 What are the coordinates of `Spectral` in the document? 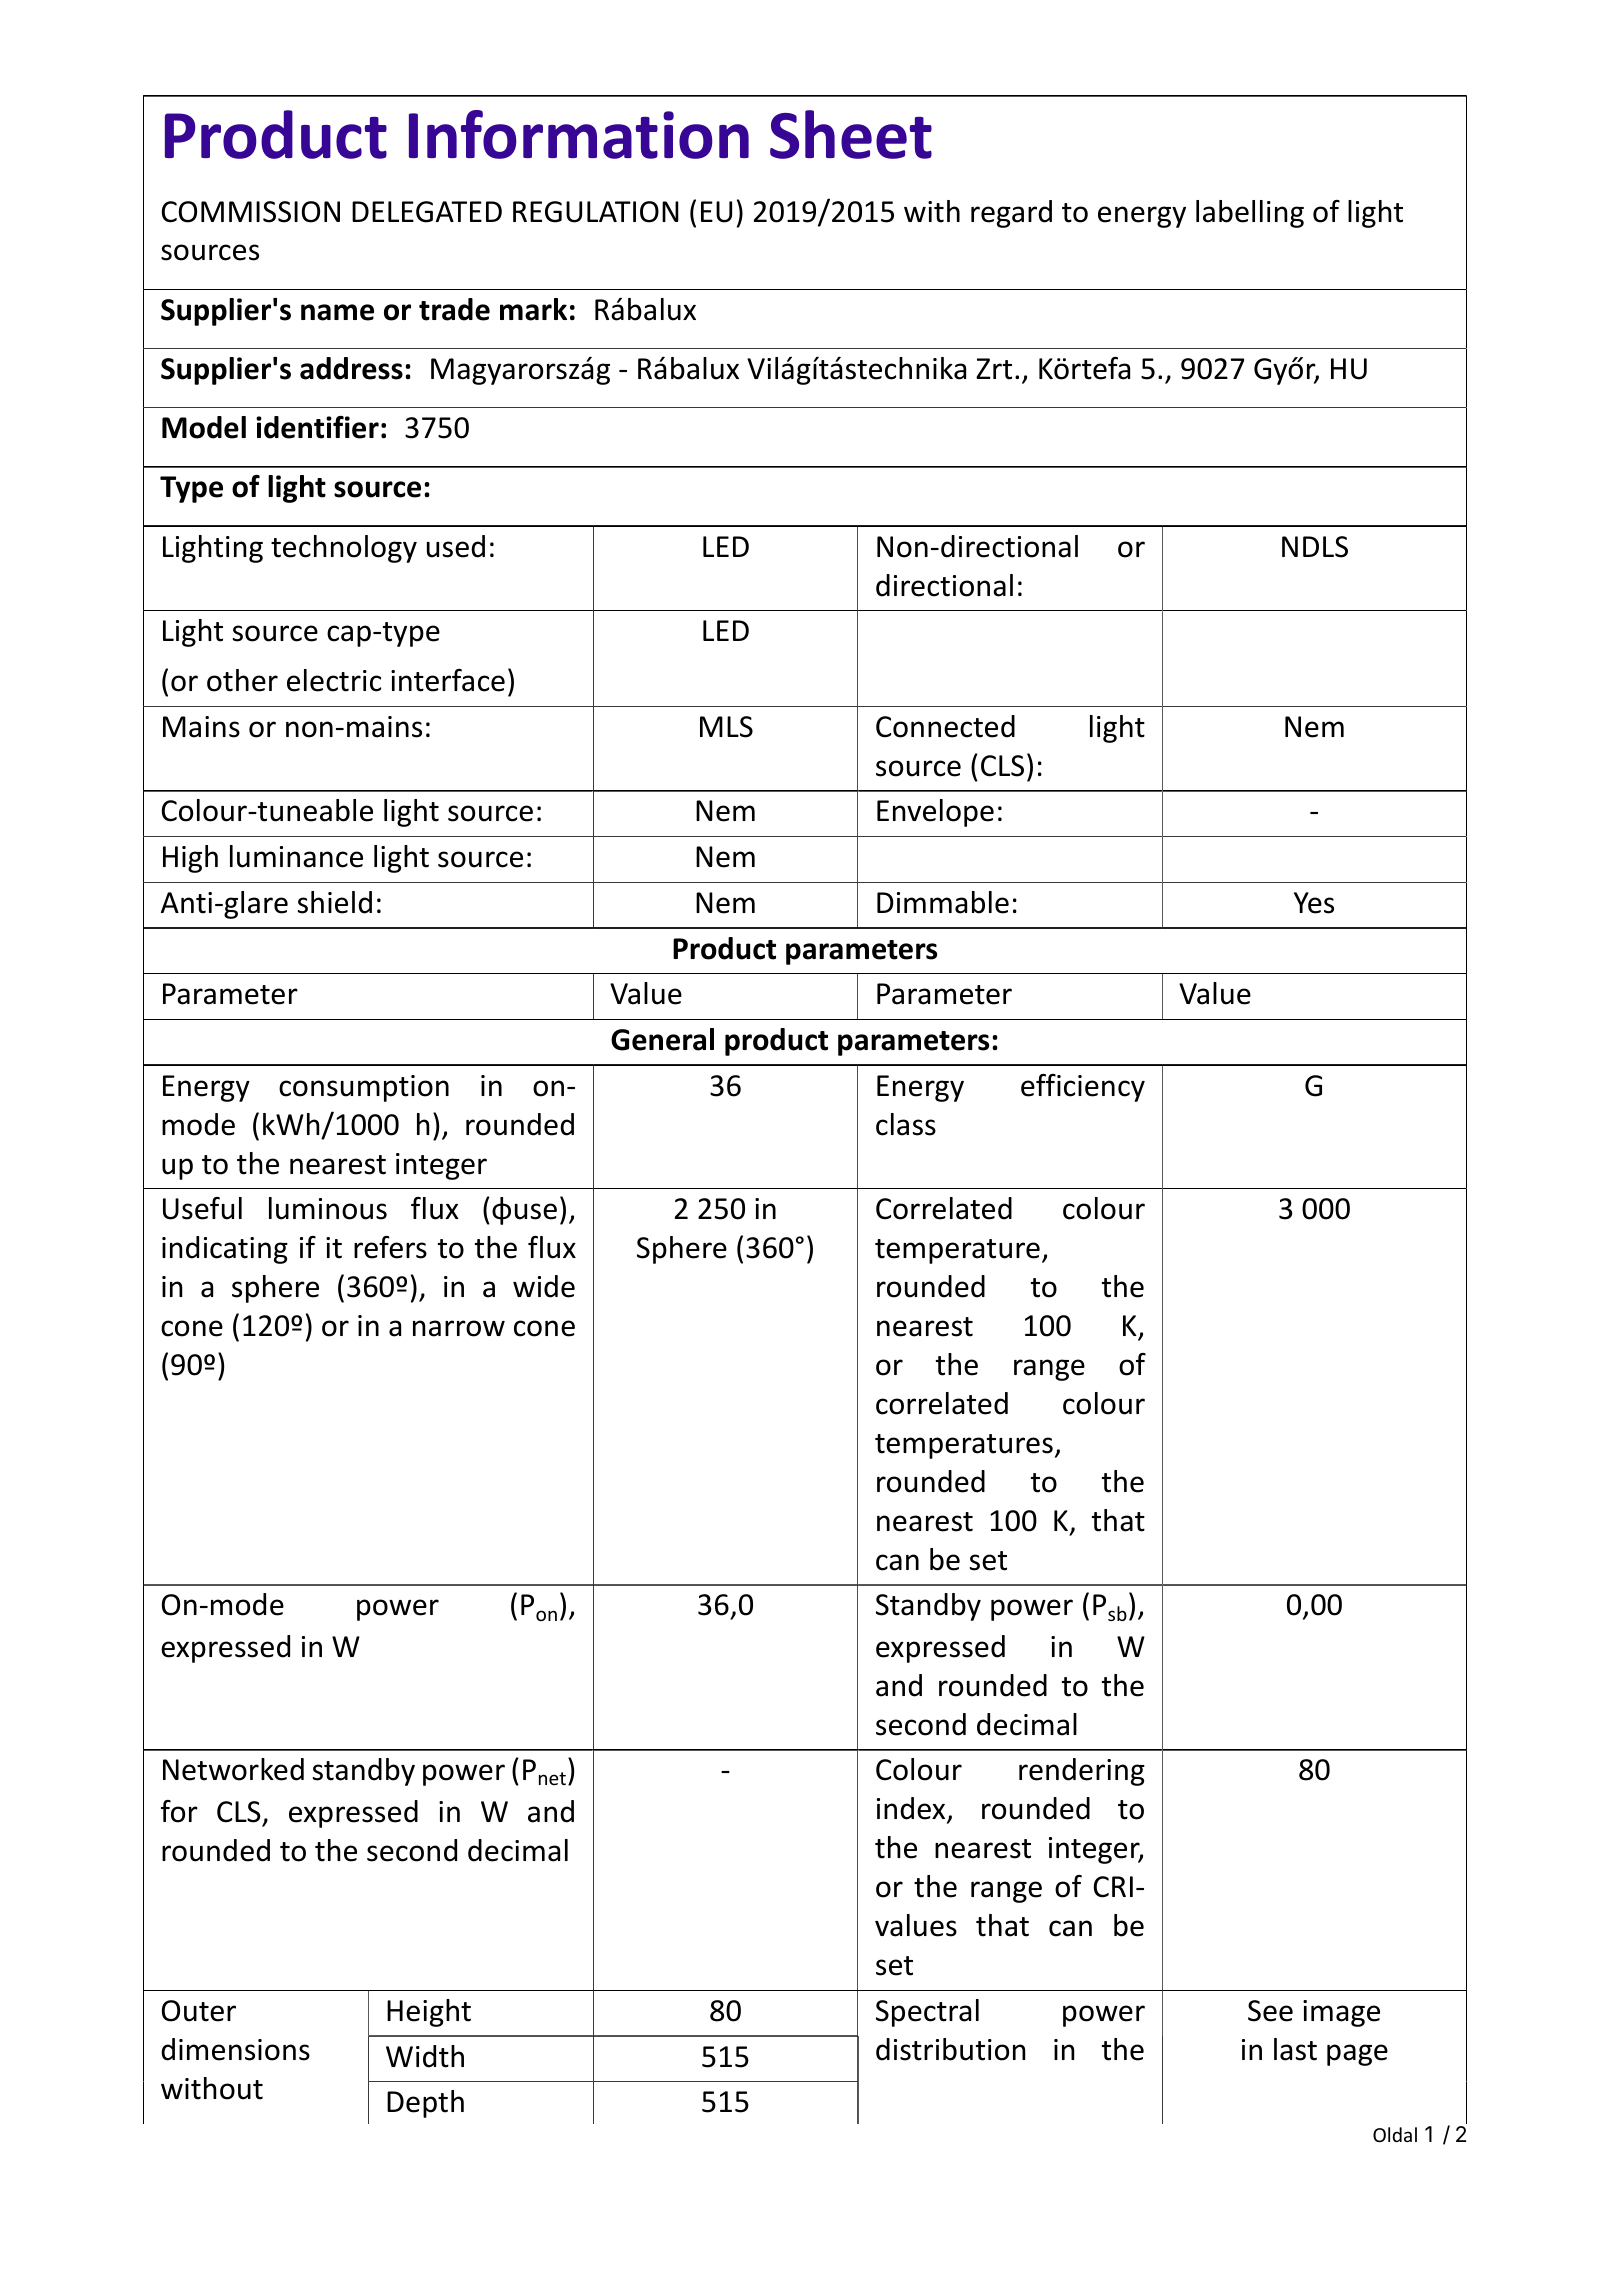 It's located at (927, 2013).
